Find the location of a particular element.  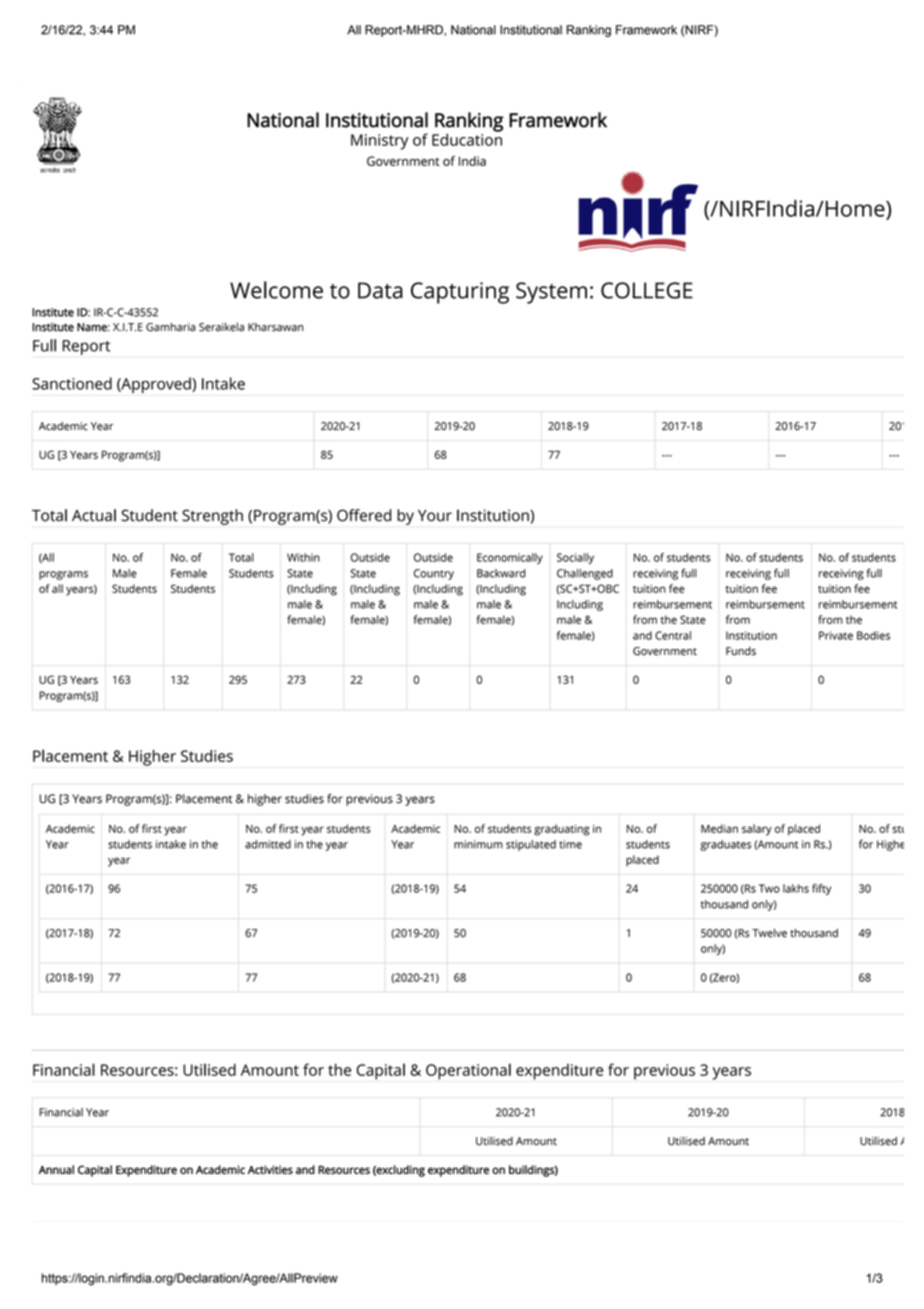

Education is located at coordinates (467, 138).
